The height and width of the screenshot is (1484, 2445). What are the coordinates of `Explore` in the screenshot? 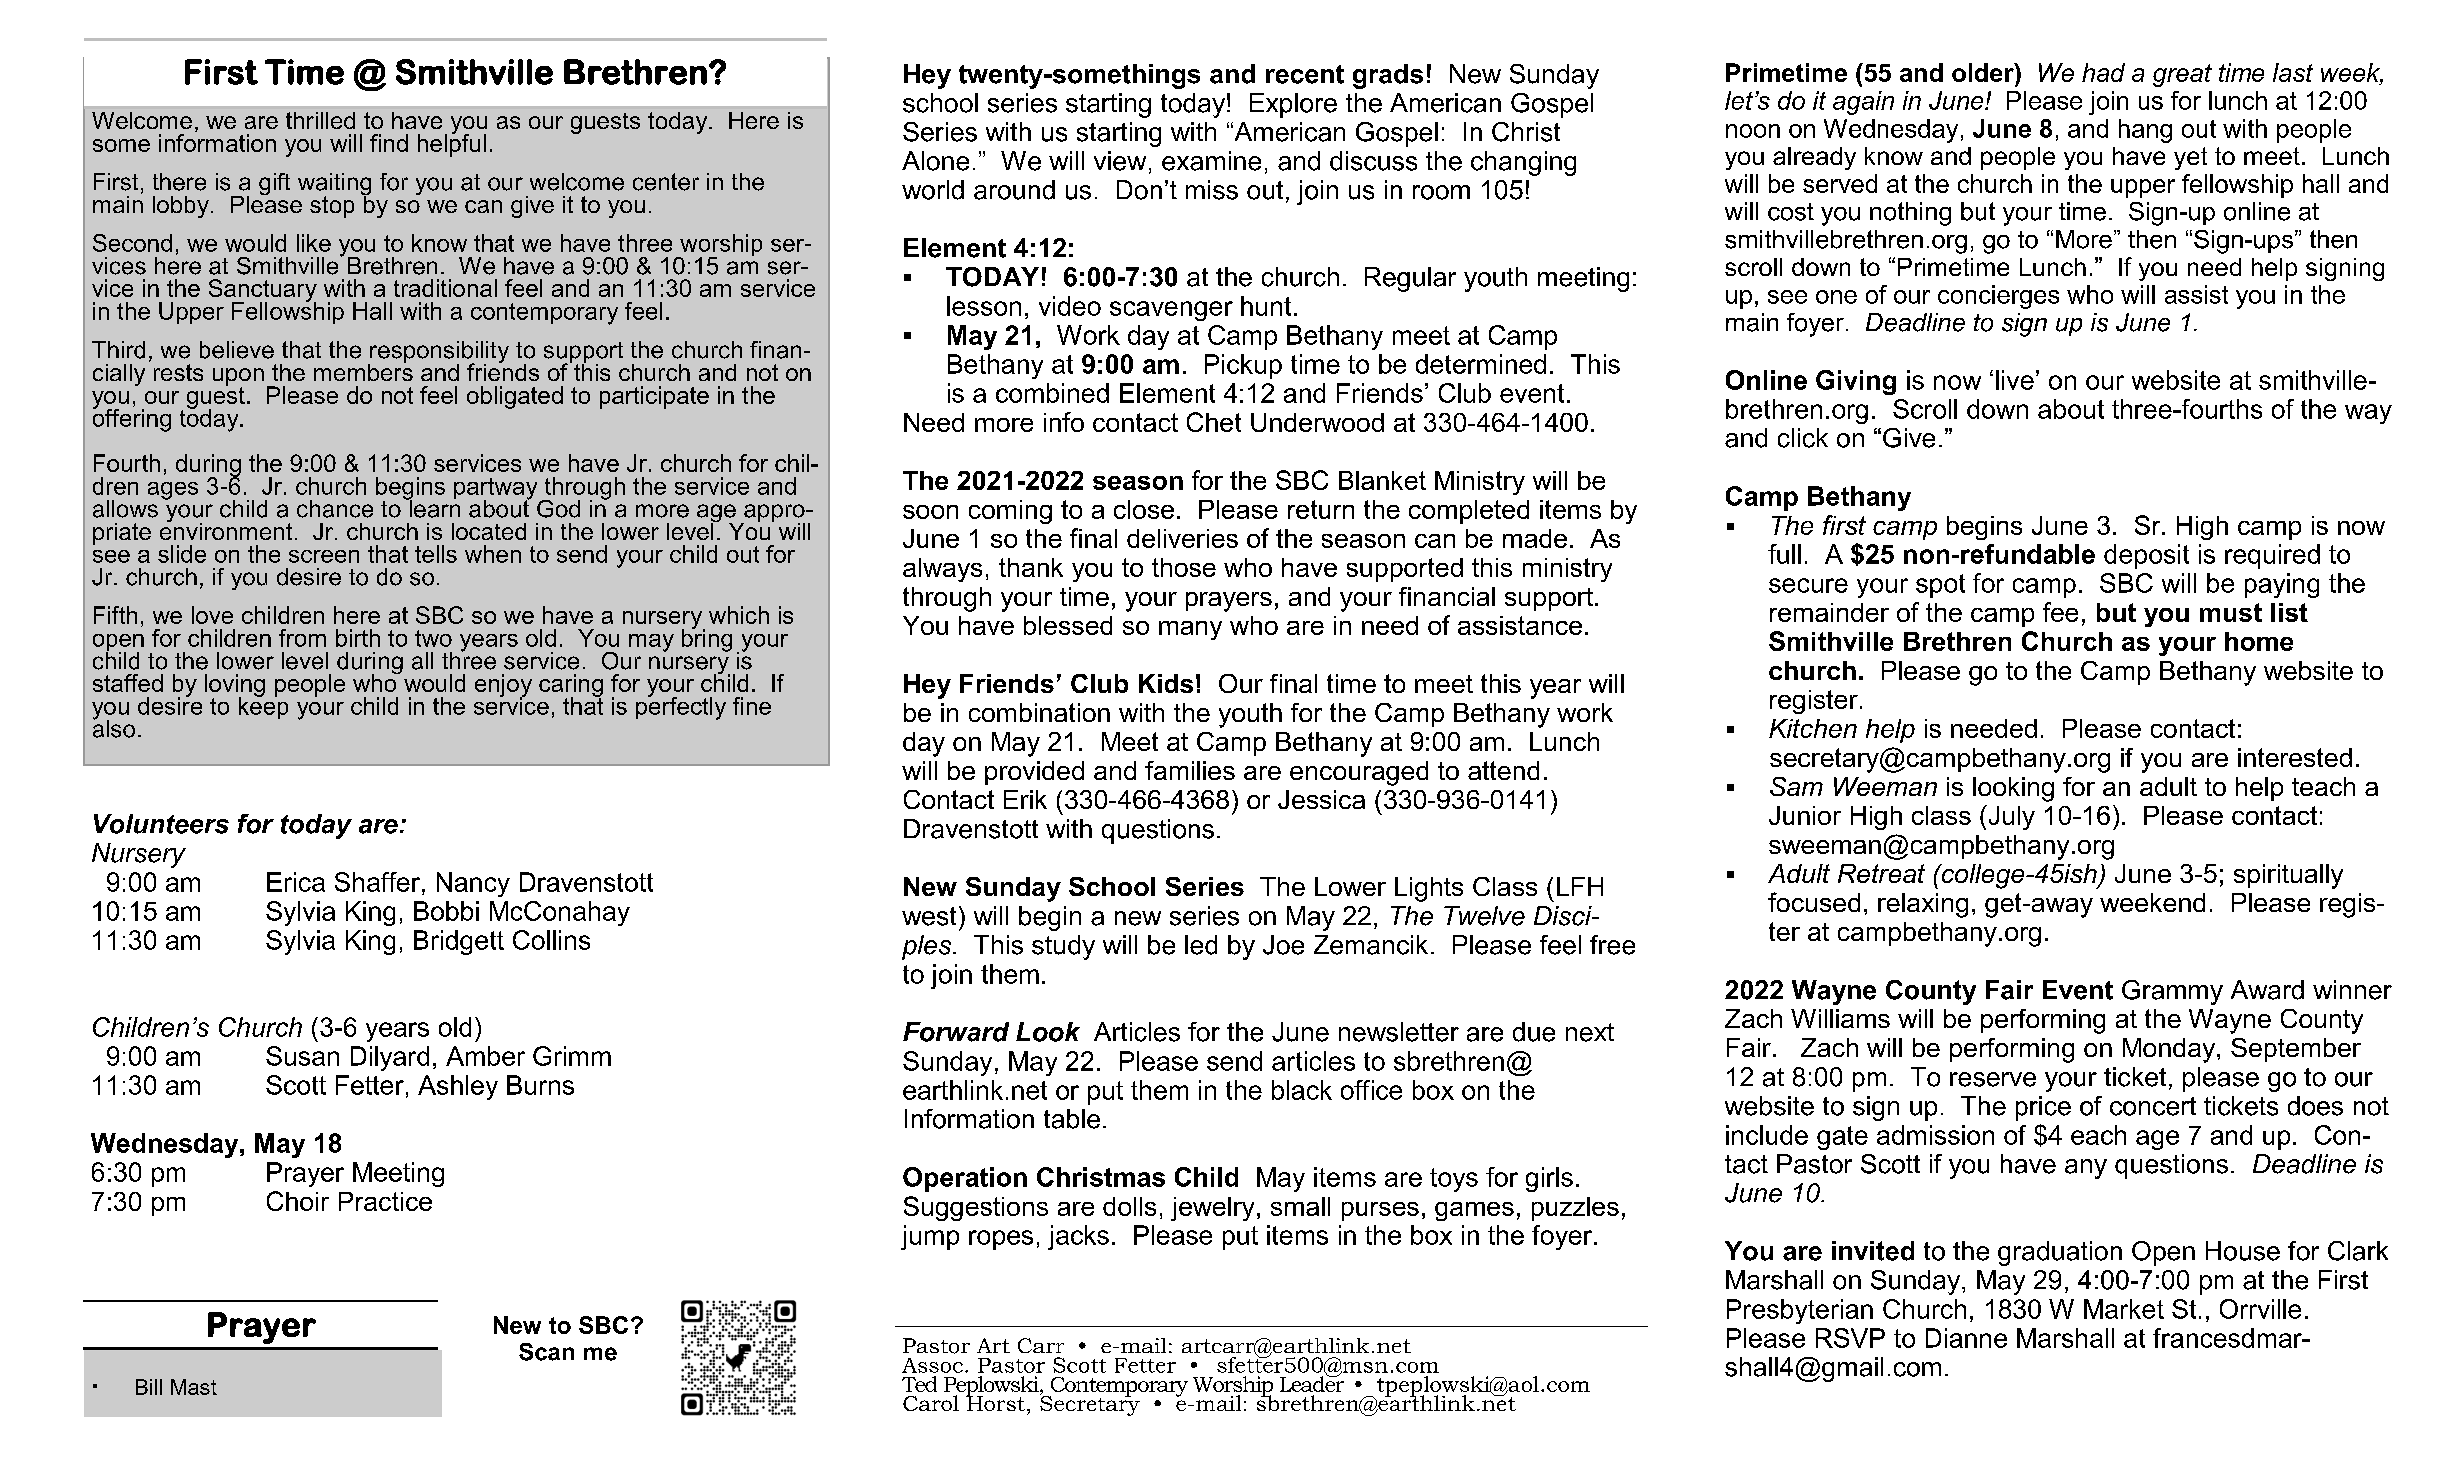 It's located at (1293, 105).
